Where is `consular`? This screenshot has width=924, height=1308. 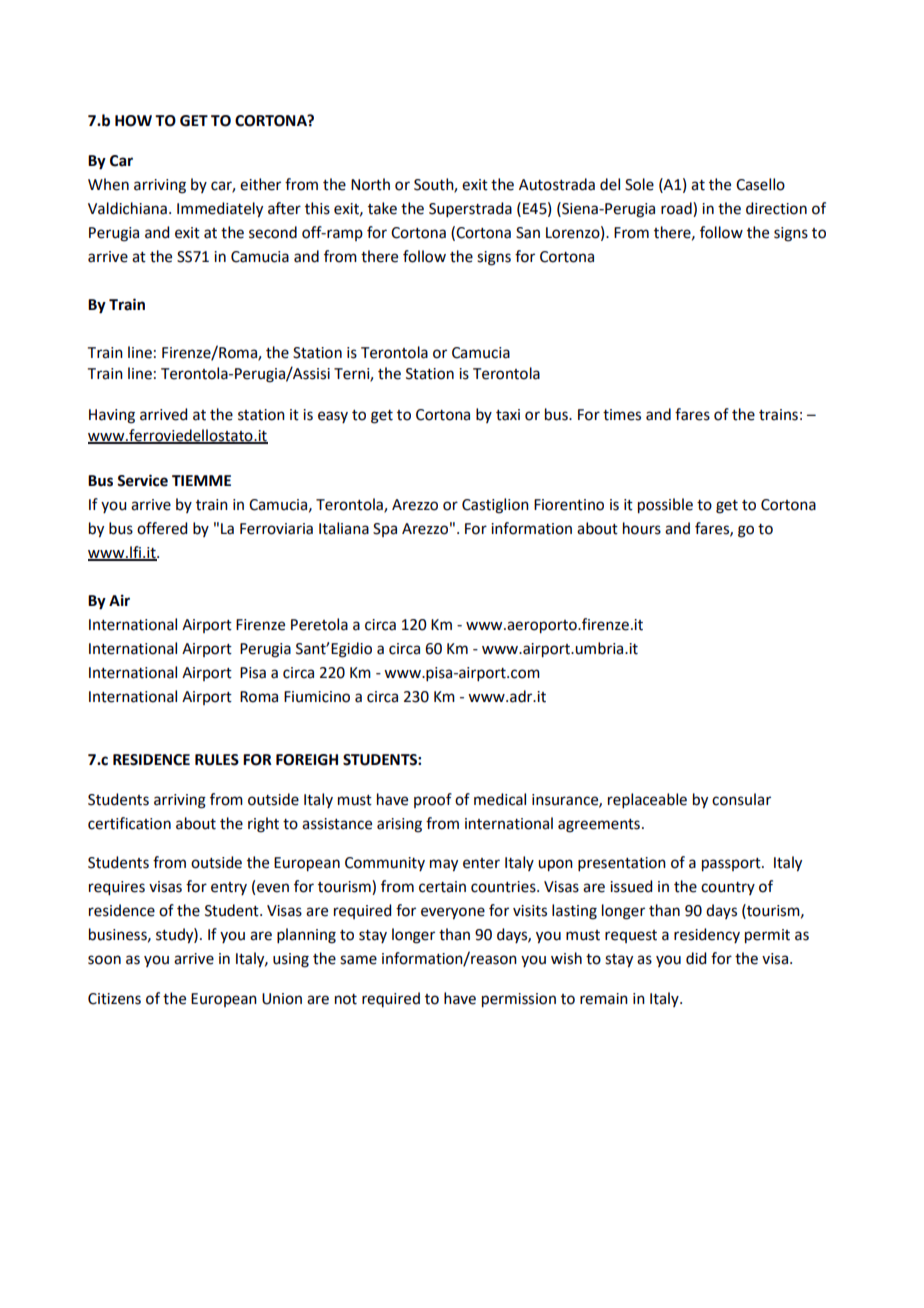 consular is located at coordinates (741, 799).
